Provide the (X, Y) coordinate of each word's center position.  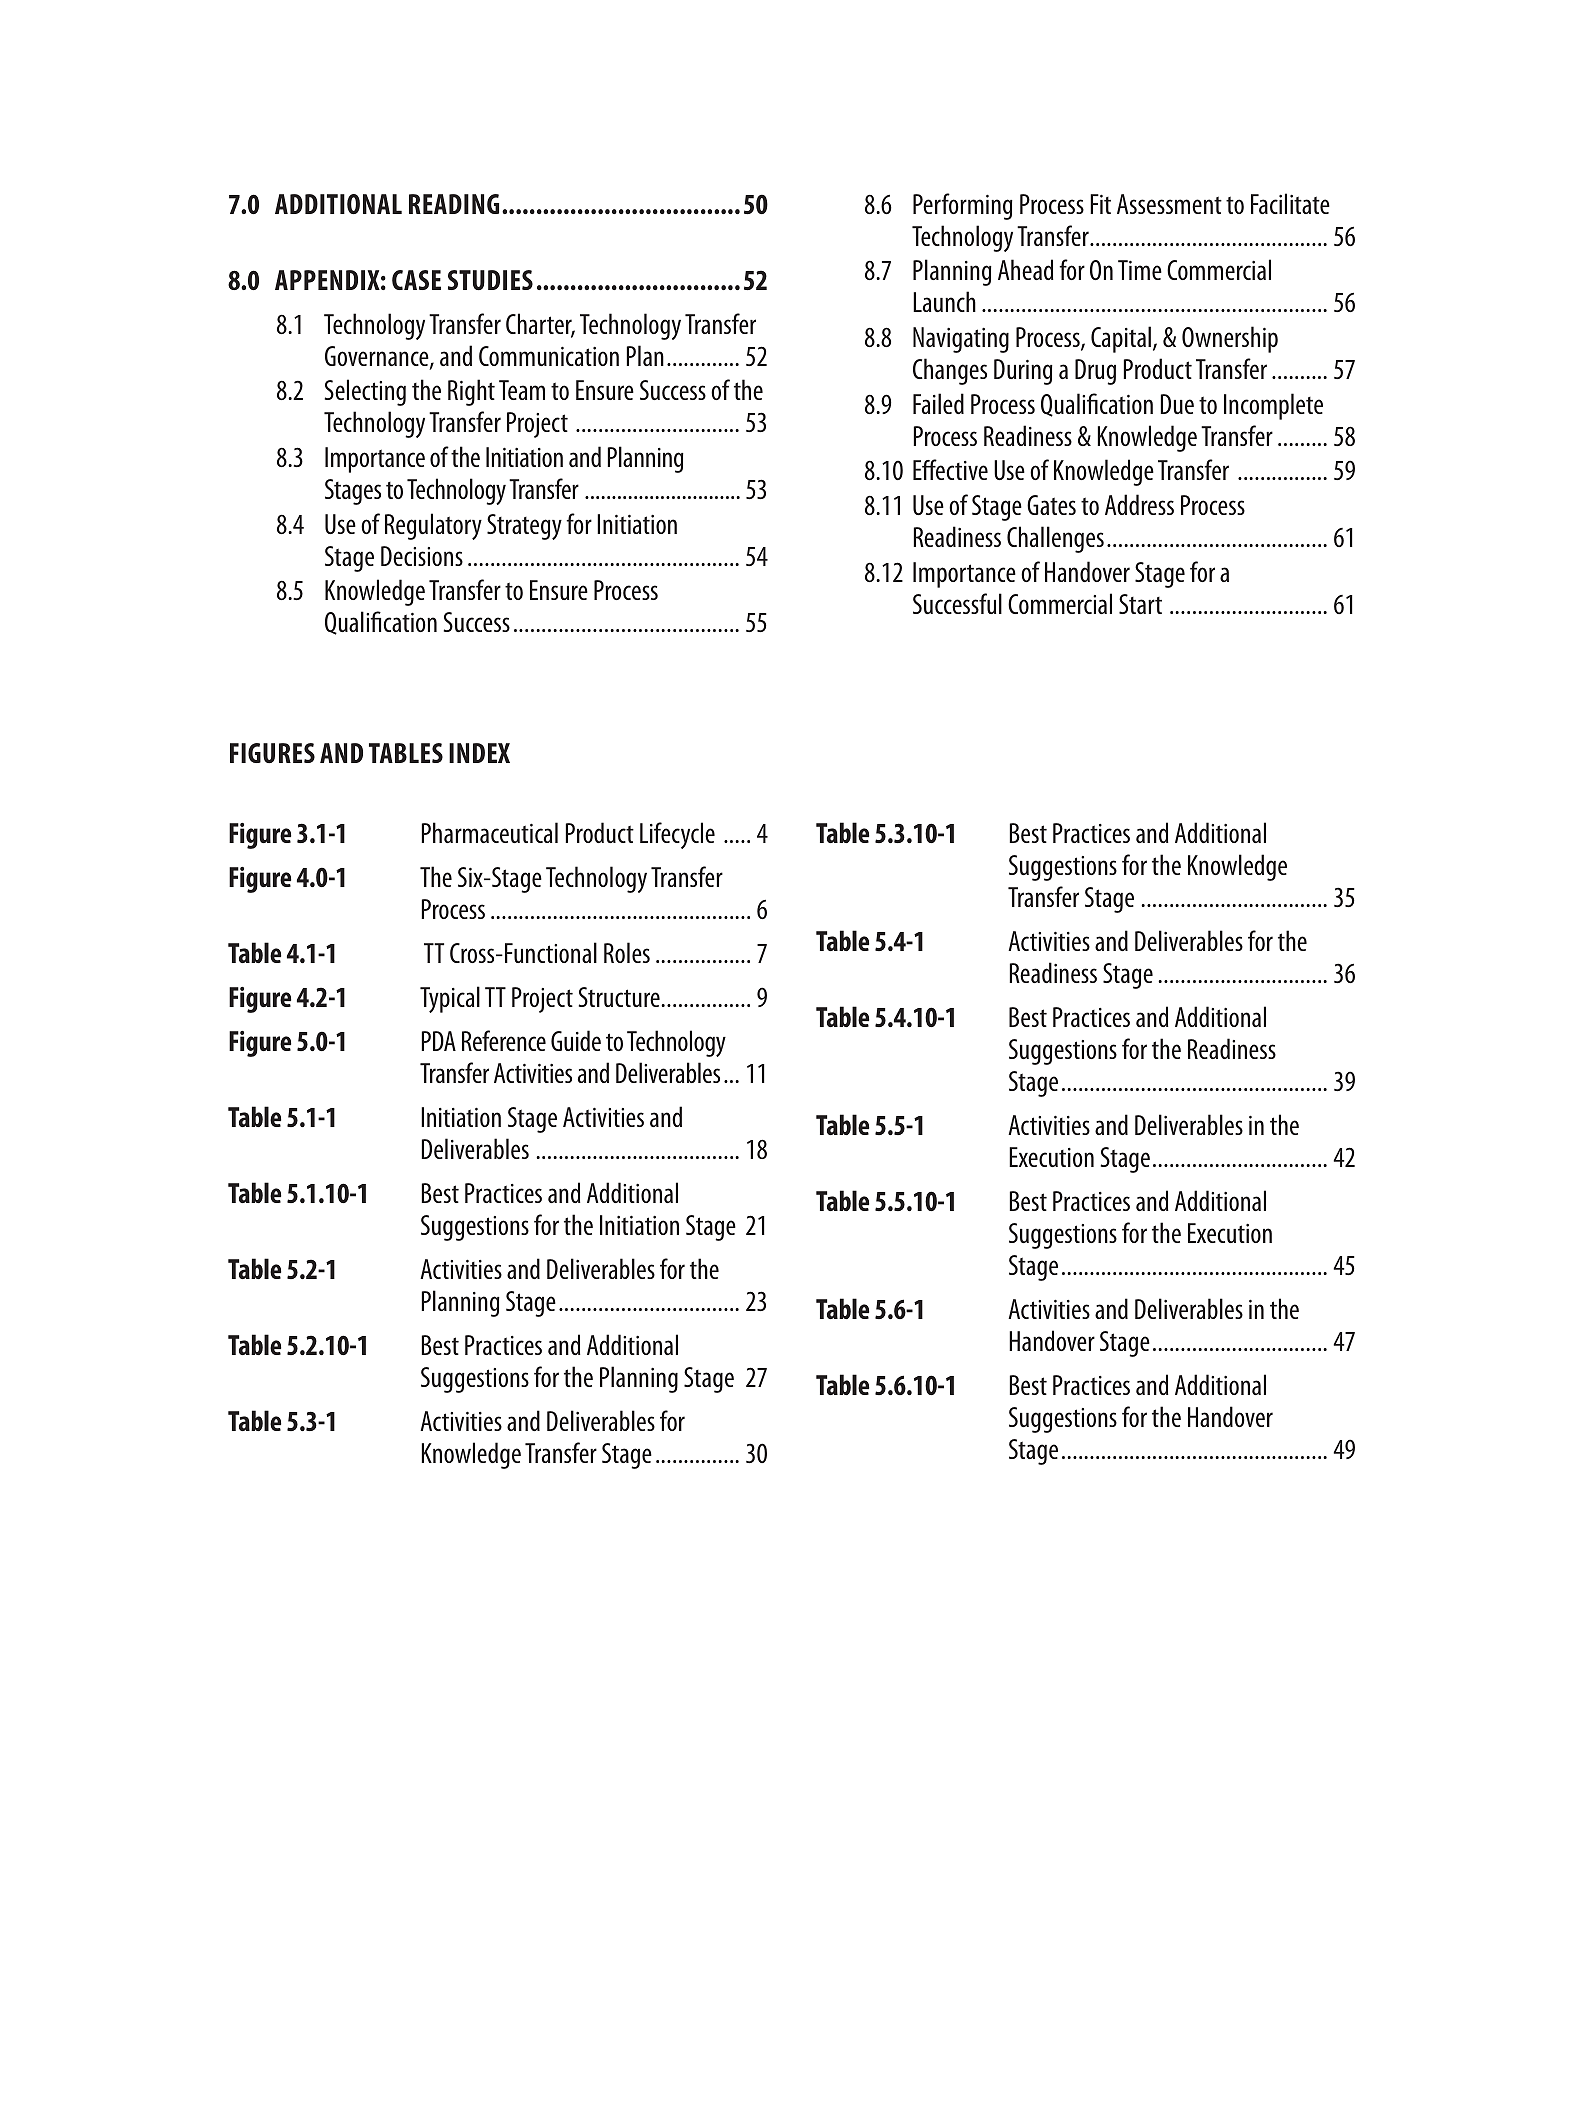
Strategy (524, 527)
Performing (963, 206)
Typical (450, 999)
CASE (416, 280)
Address (1139, 504)
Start (1140, 604)
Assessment (1169, 204)
